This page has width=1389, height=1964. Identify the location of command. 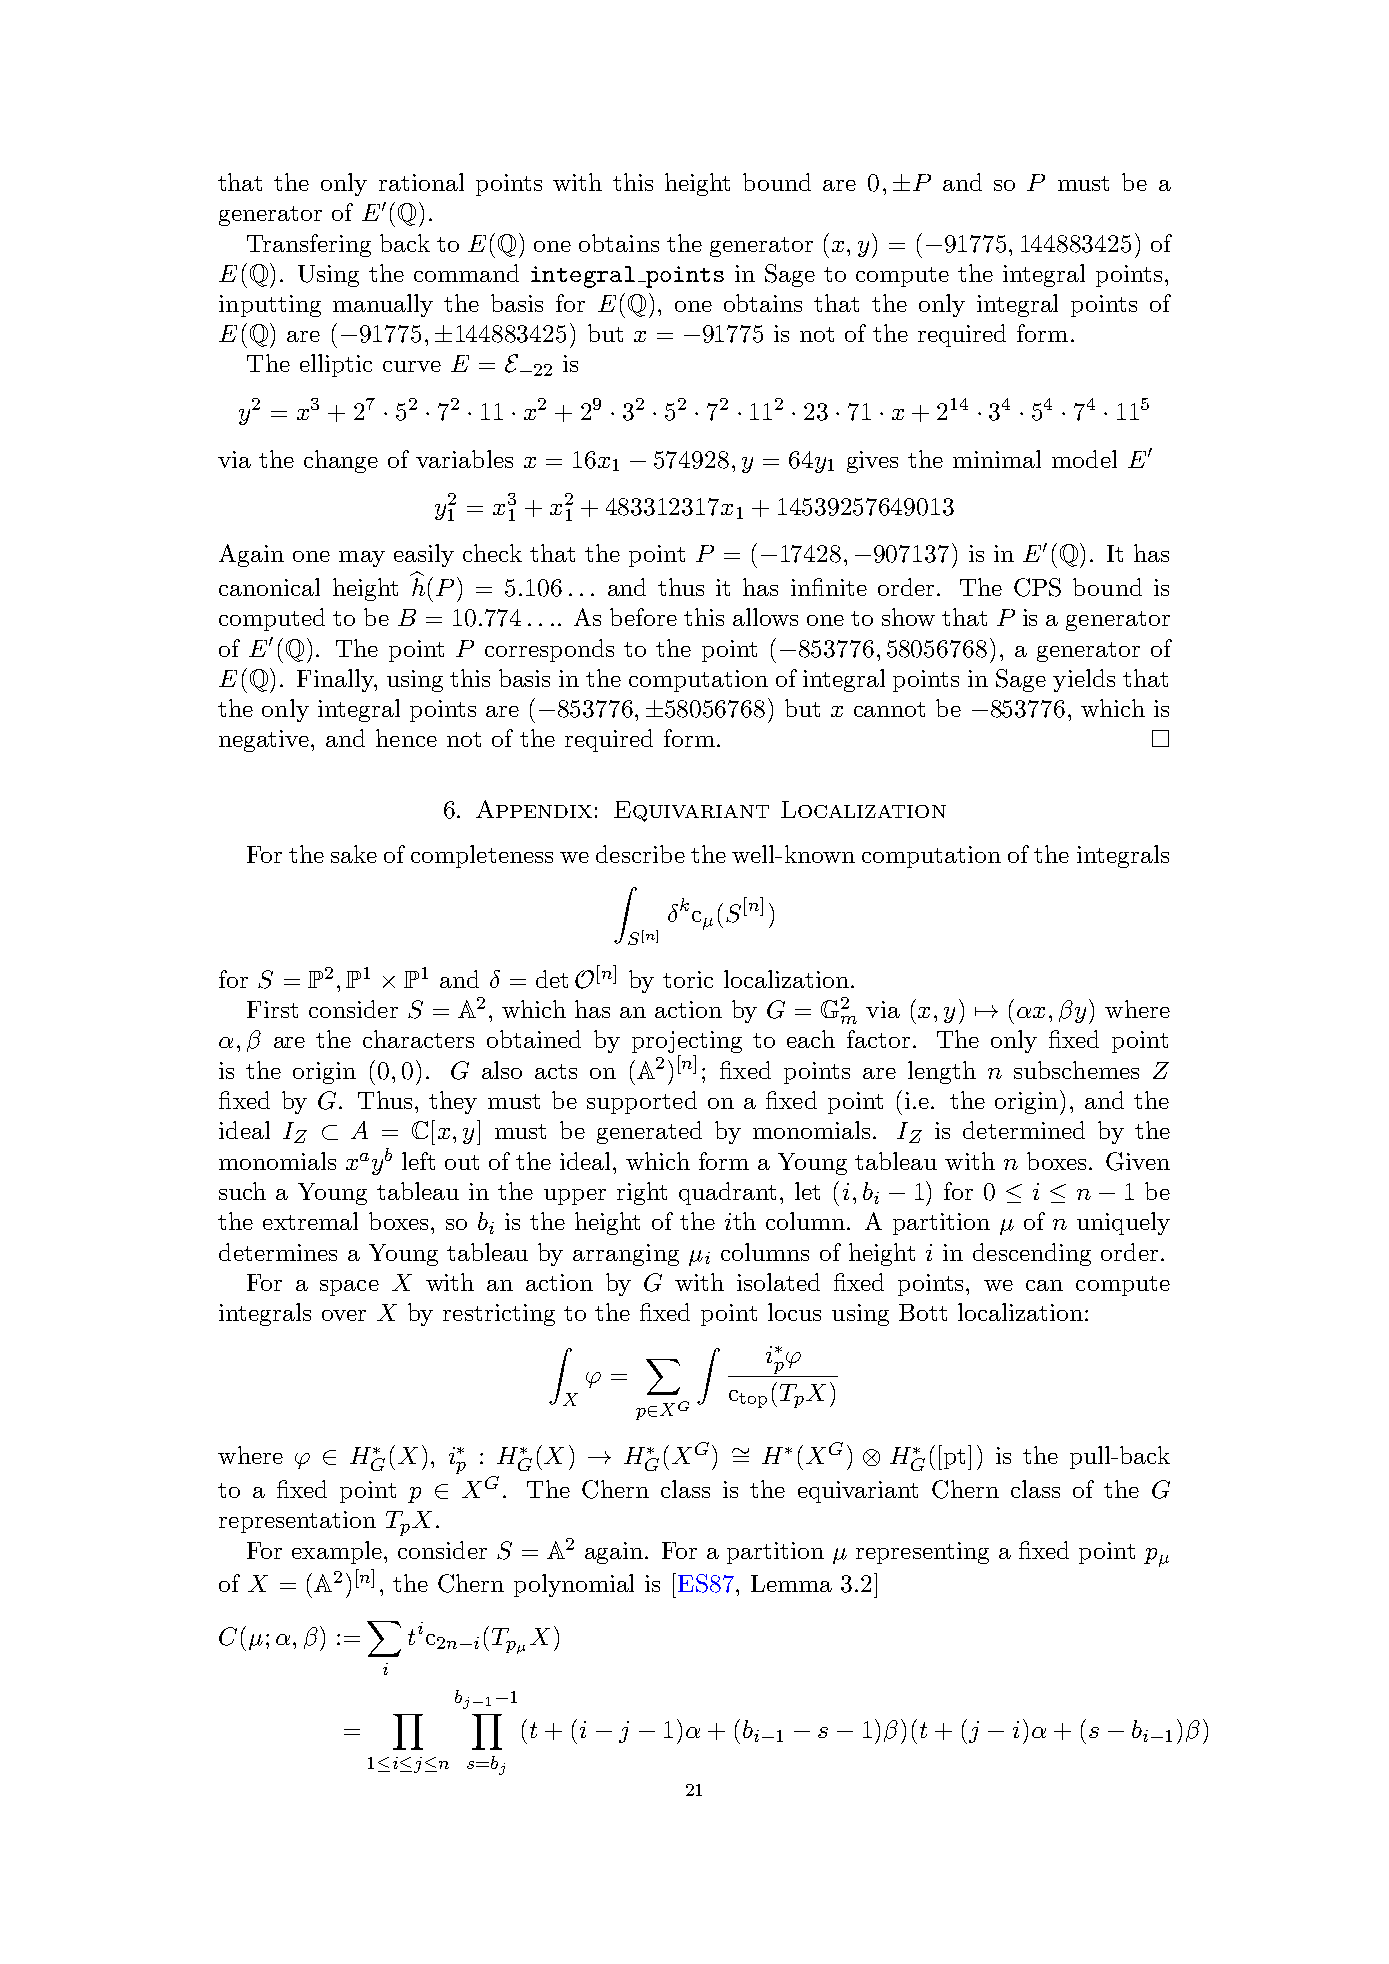
(466, 273).
